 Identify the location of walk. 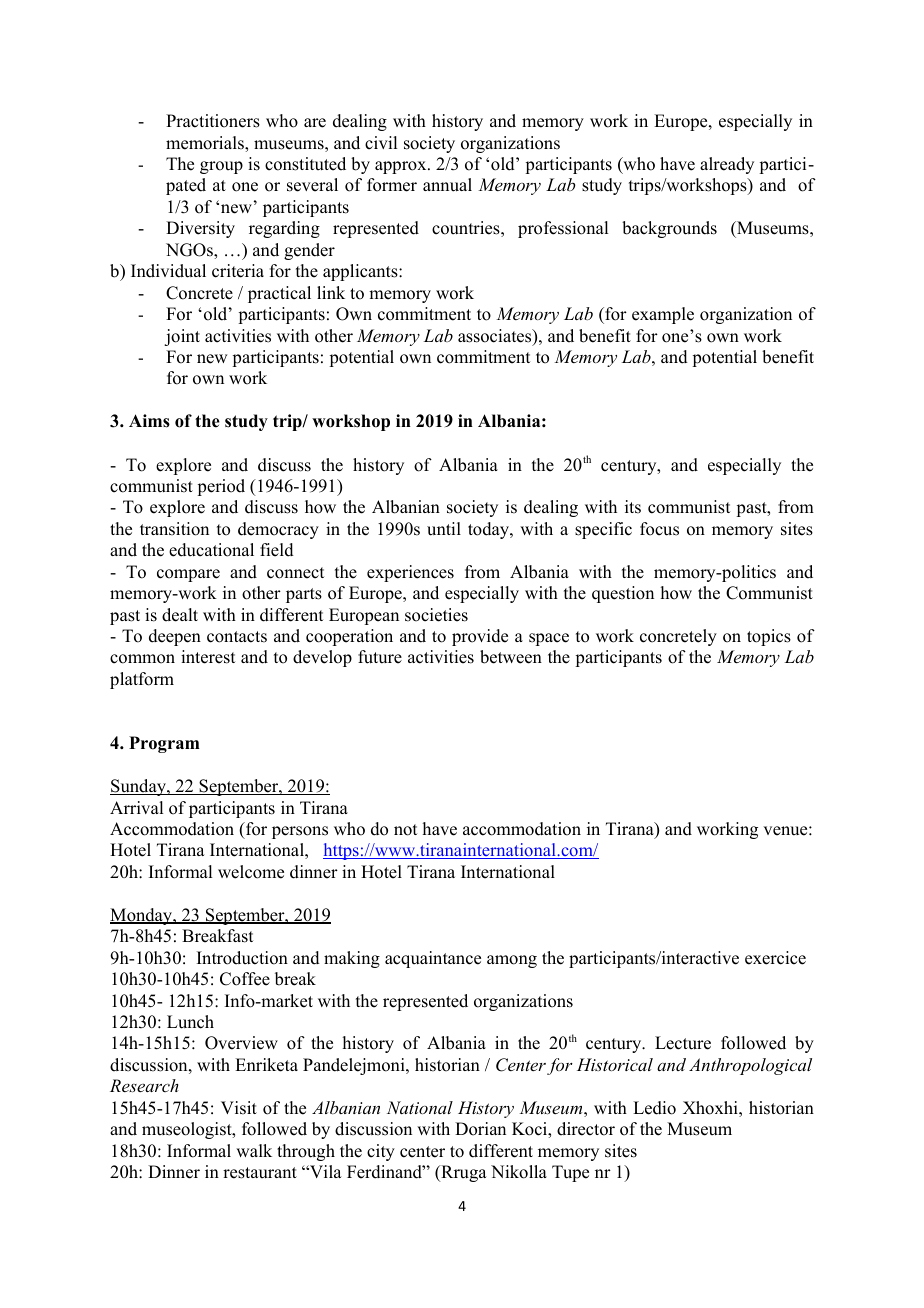
(254, 1150).
